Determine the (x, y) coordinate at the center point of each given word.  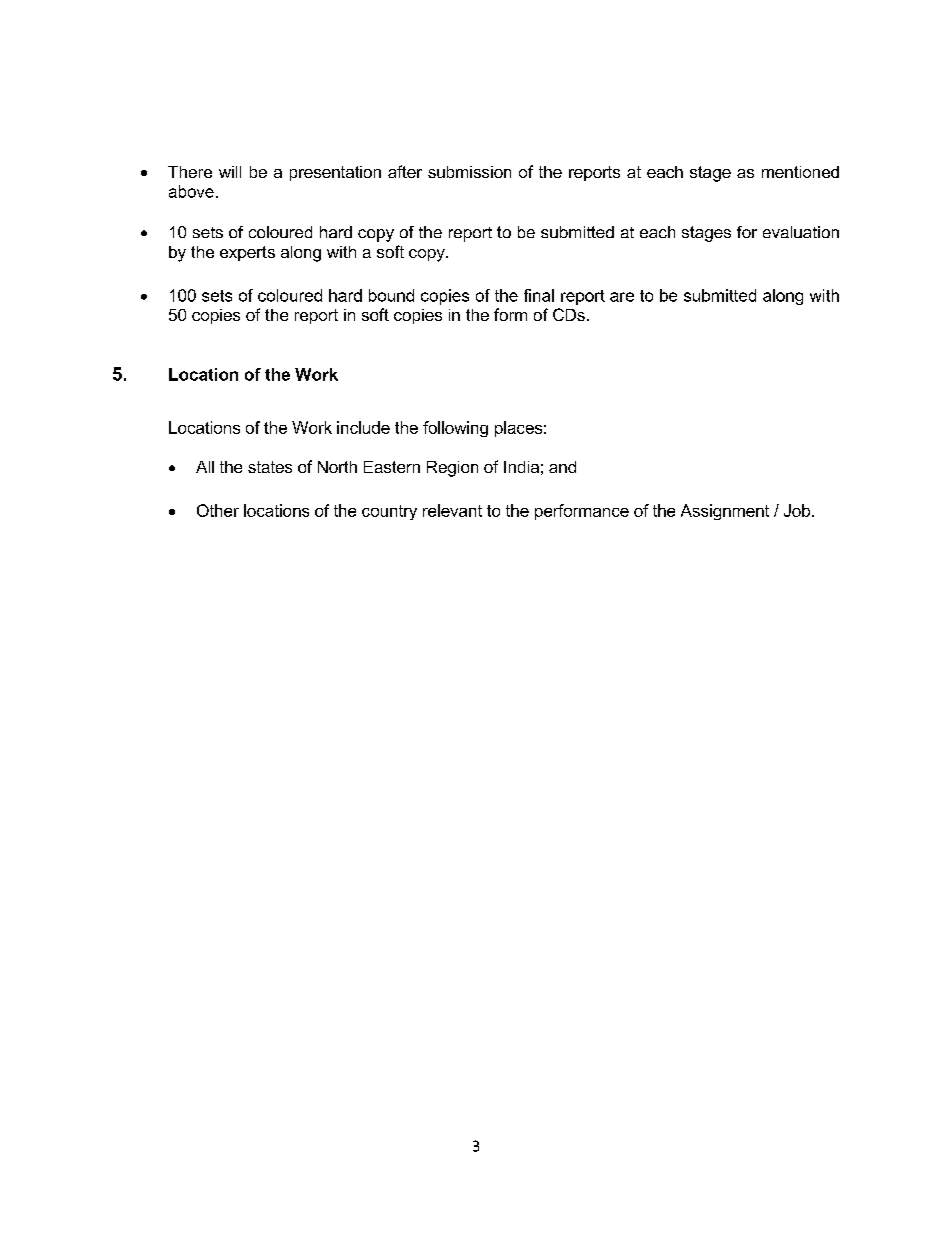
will (230, 172)
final (539, 295)
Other (218, 510)
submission (469, 172)
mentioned (800, 172)
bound (391, 295)
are (622, 297)
